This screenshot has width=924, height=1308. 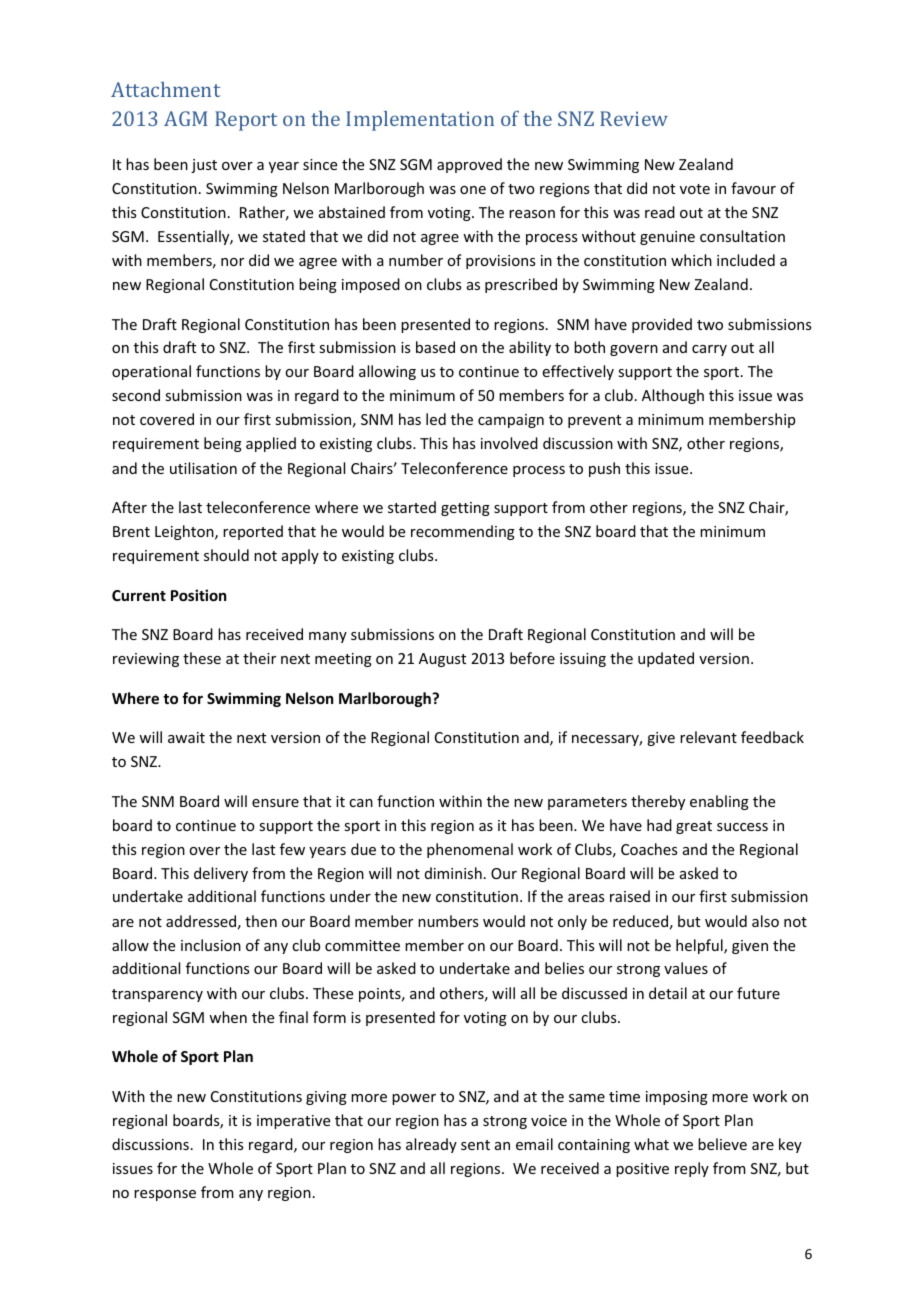 What do you see at coordinates (534, 1144) in the screenshot?
I see `email` at bounding box center [534, 1144].
